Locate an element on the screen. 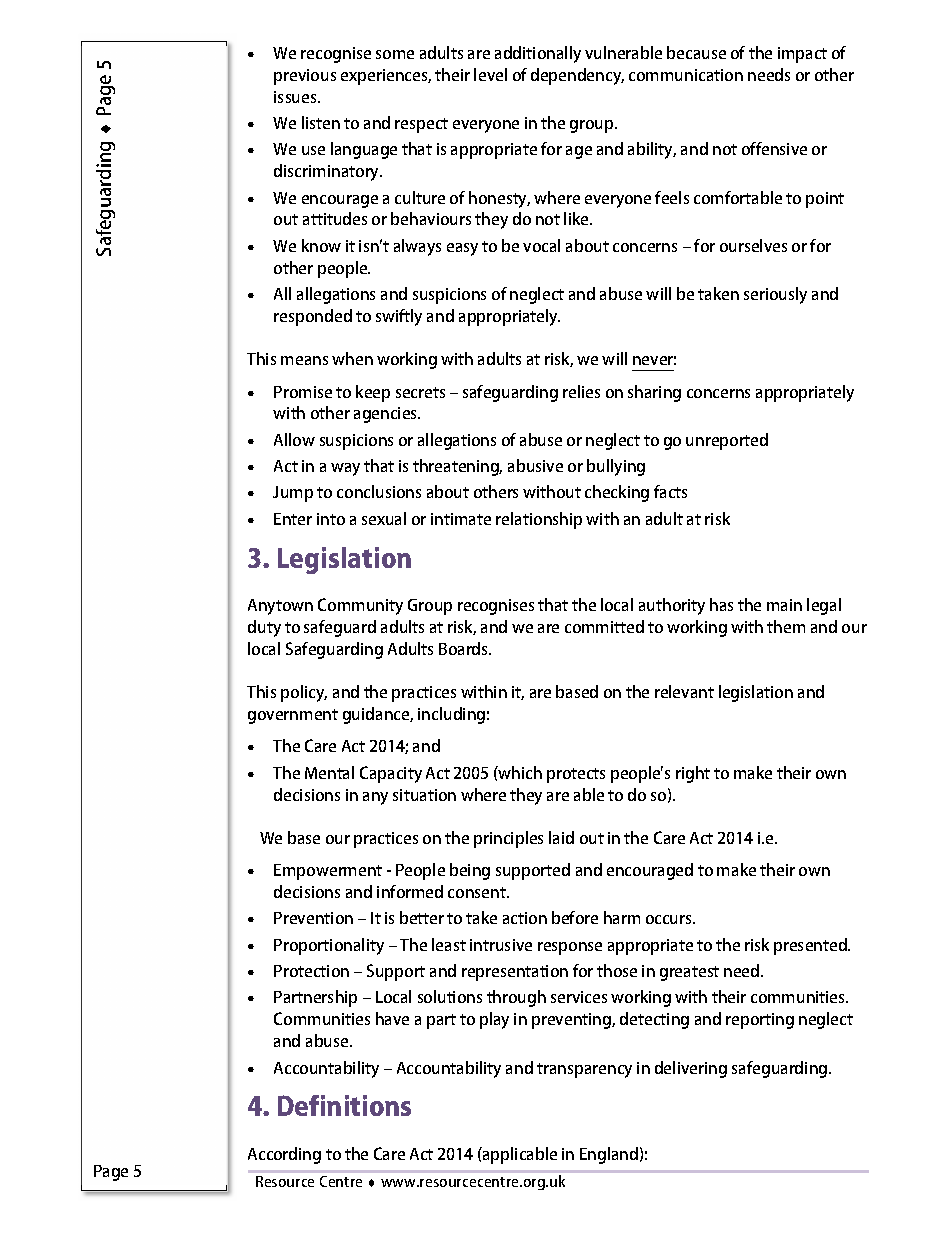 This screenshot has height=1233, width=952. Allow is located at coordinates (294, 439).
